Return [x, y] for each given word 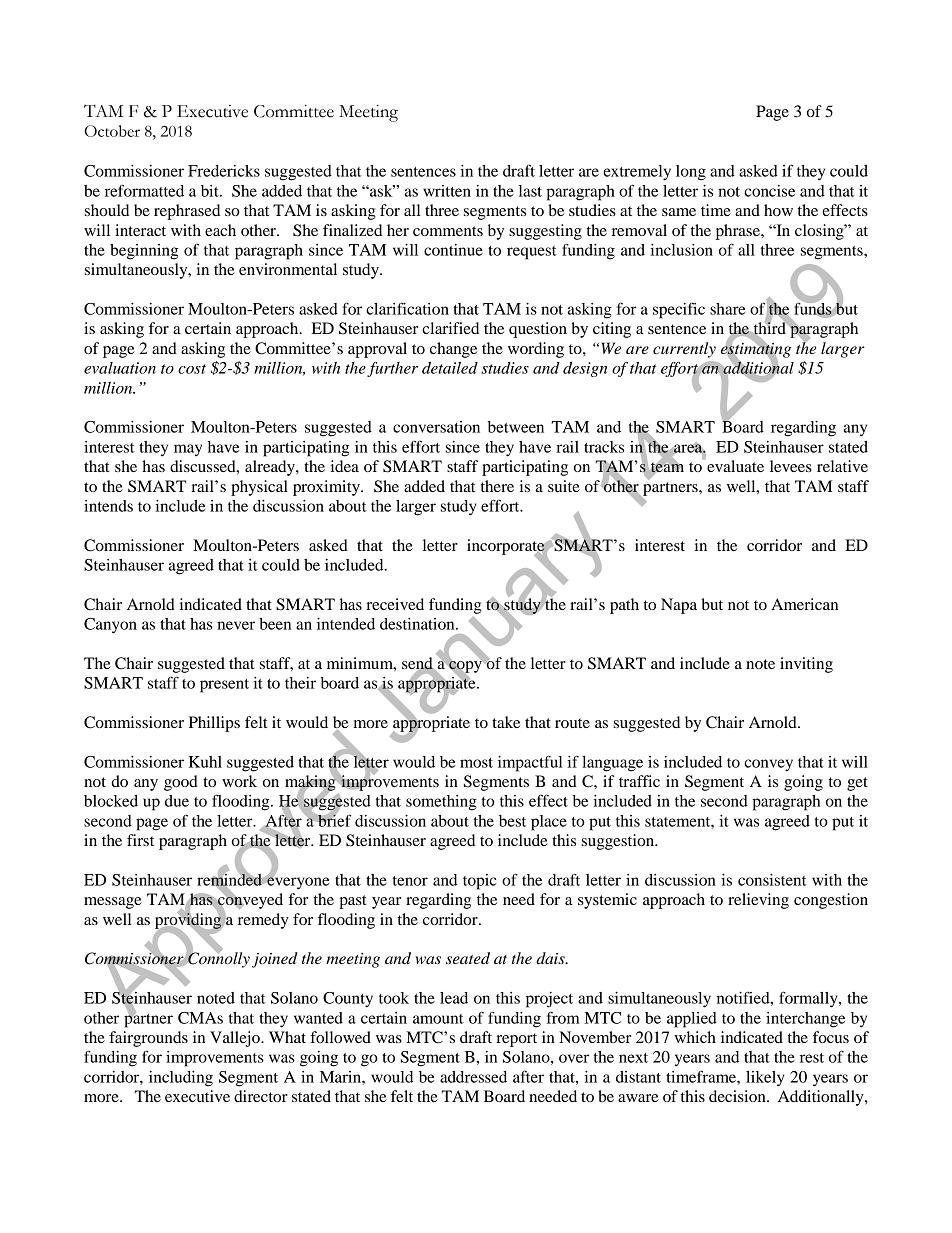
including [181, 1079]
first [140, 840]
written [447, 191]
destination [418, 624]
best [512, 821]
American [804, 604]
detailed [450, 368]
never [236, 625]
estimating [756, 350]
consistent [772, 880]
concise [769, 191]
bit [211, 191]
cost [192, 369]
